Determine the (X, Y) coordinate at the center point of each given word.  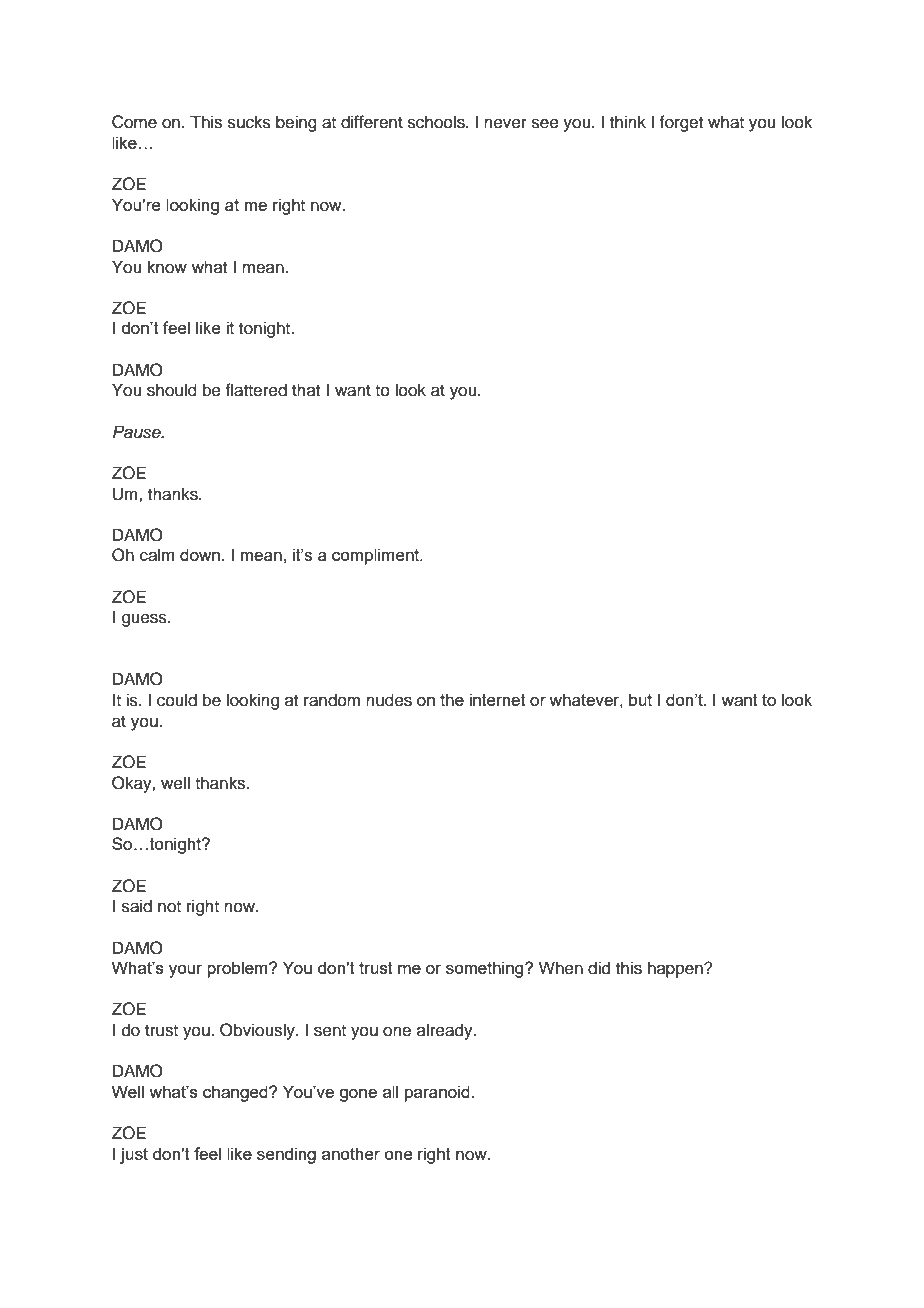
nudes (389, 700)
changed (236, 1093)
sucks (249, 122)
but (640, 699)
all (390, 1091)
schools (437, 122)
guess (145, 620)
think (628, 121)
